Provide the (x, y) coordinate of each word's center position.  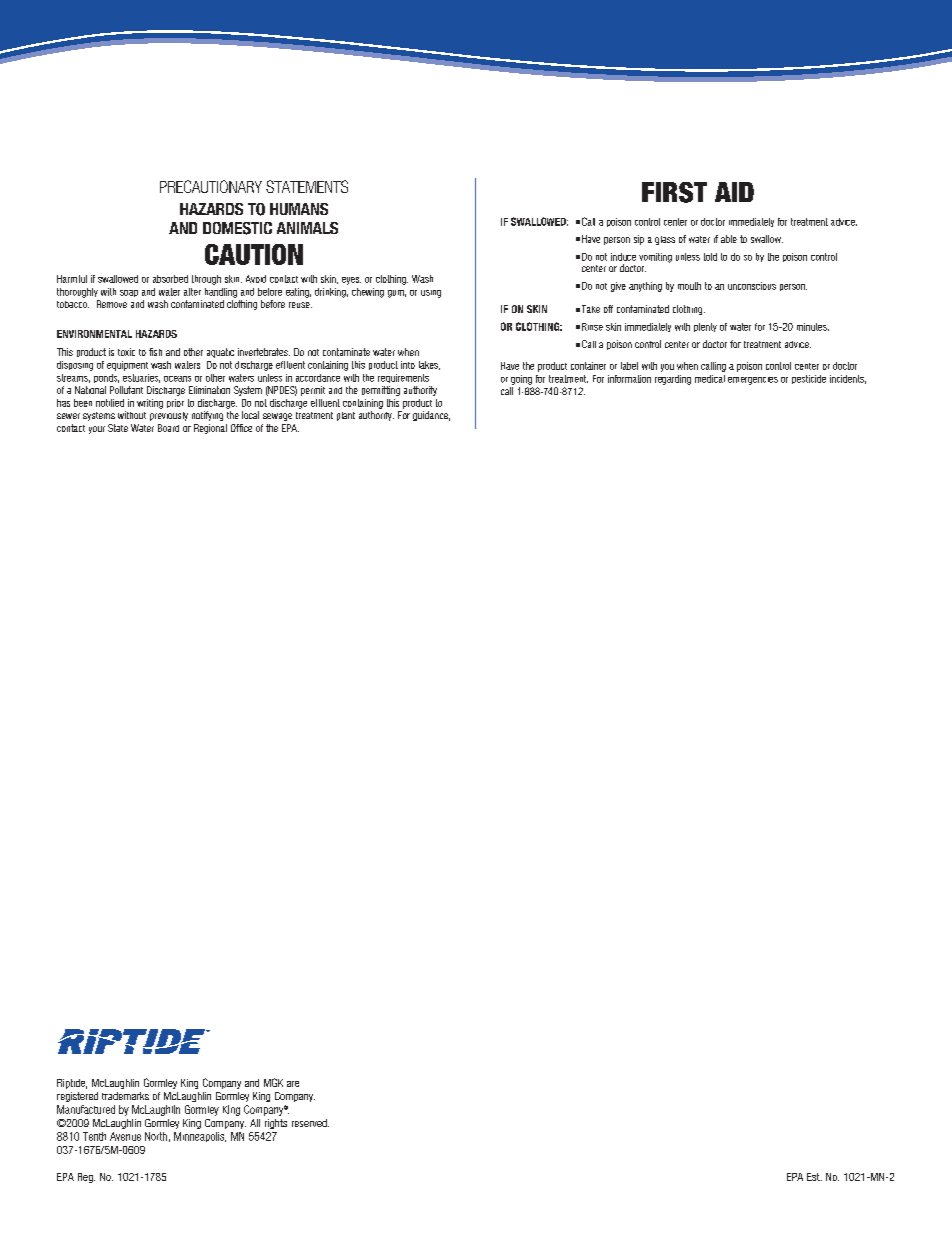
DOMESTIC (237, 228)
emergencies (753, 381)
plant (346, 416)
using (431, 294)
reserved (310, 1123)
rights (276, 1124)
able (729, 239)
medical (710, 379)
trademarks (125, 1096)
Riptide (72, 1084)
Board (168, 428)
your (97, 430)
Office (241, 428)
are (293, 1084)
